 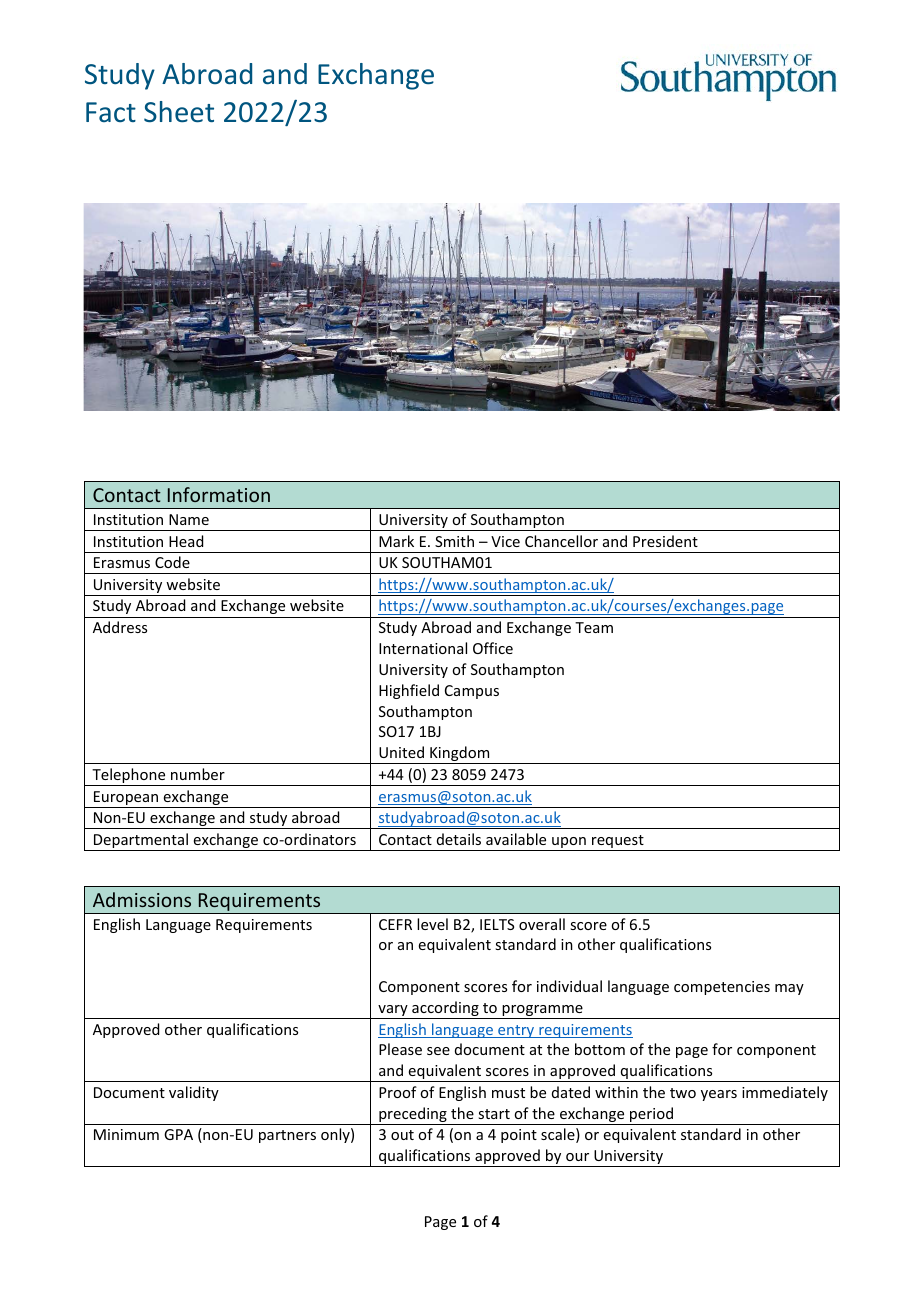 What do you see at coordinates (459, 839) in the document?
I see `details` at bounding box center [459, 839].
